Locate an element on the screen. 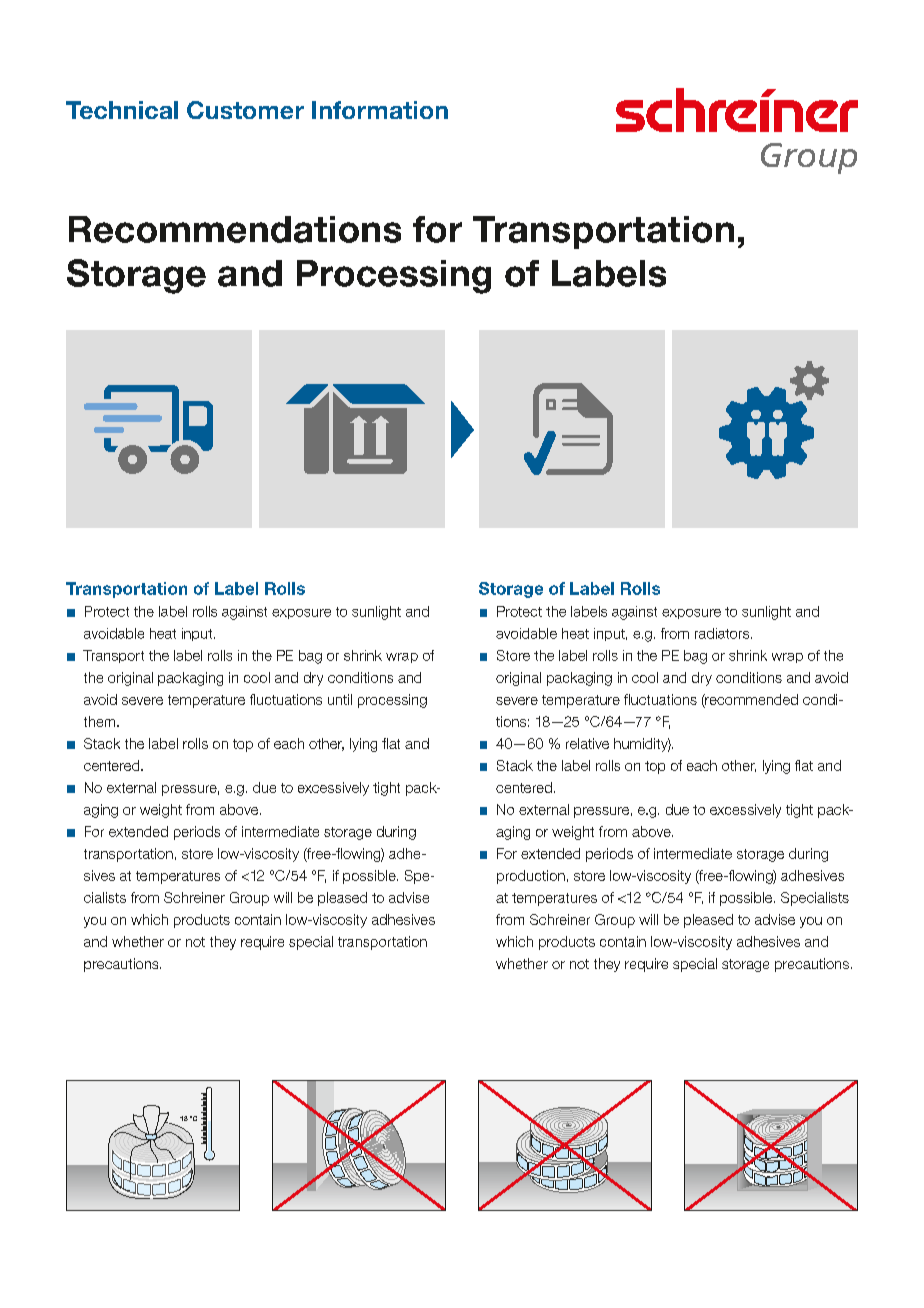 This screenshot has height=1308, width=924. production is located at coordinates (531, 877).
